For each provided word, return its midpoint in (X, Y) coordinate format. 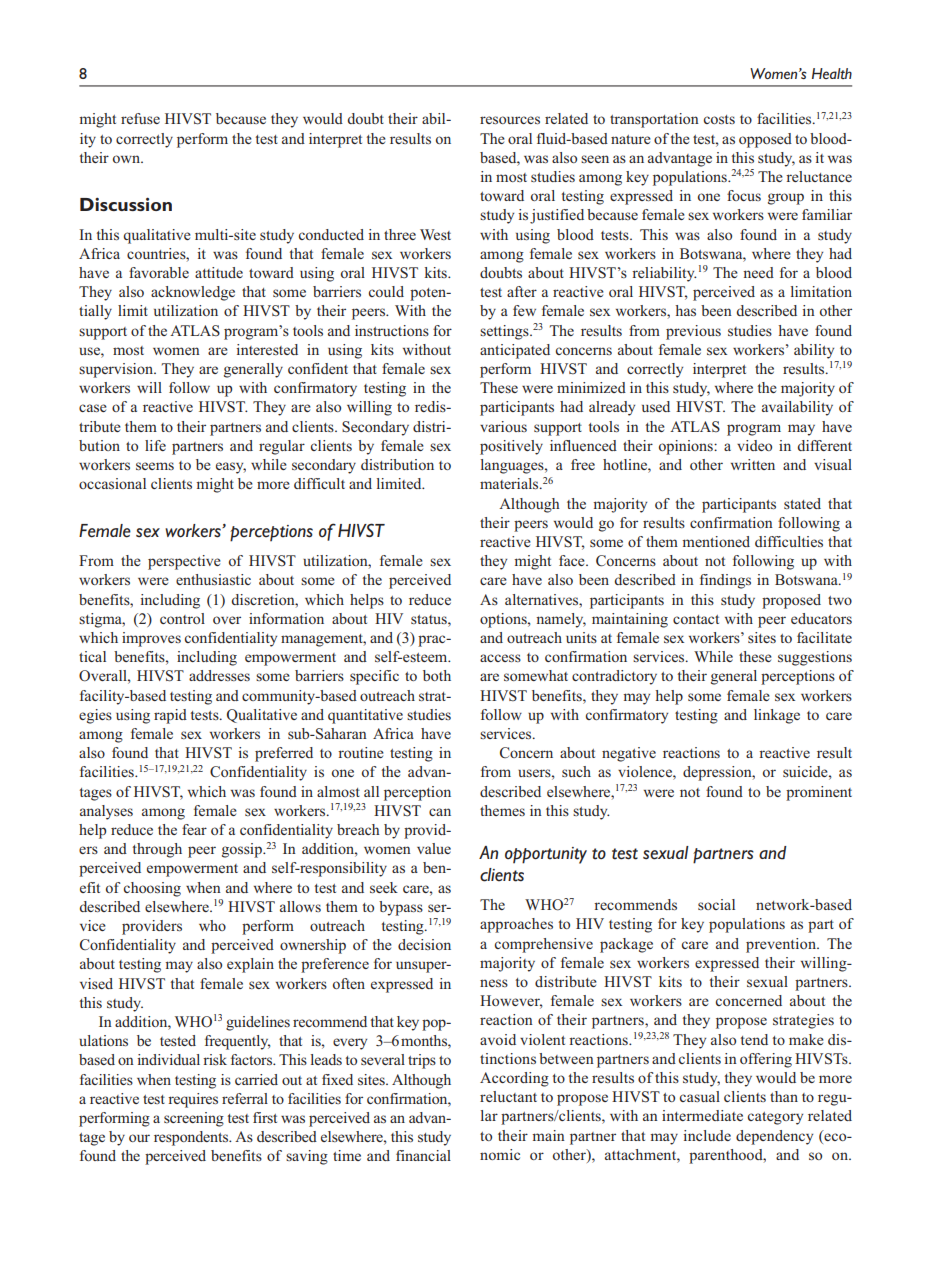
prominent (819, 793)
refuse (140, 118)
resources (510, 120)
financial (423, 1155)
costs (719, 119)
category (775, 1118)
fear (194, 829)
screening (194, 1119)
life (155, 445)
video (754, 445)
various (503, 426)
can (440, 812)
